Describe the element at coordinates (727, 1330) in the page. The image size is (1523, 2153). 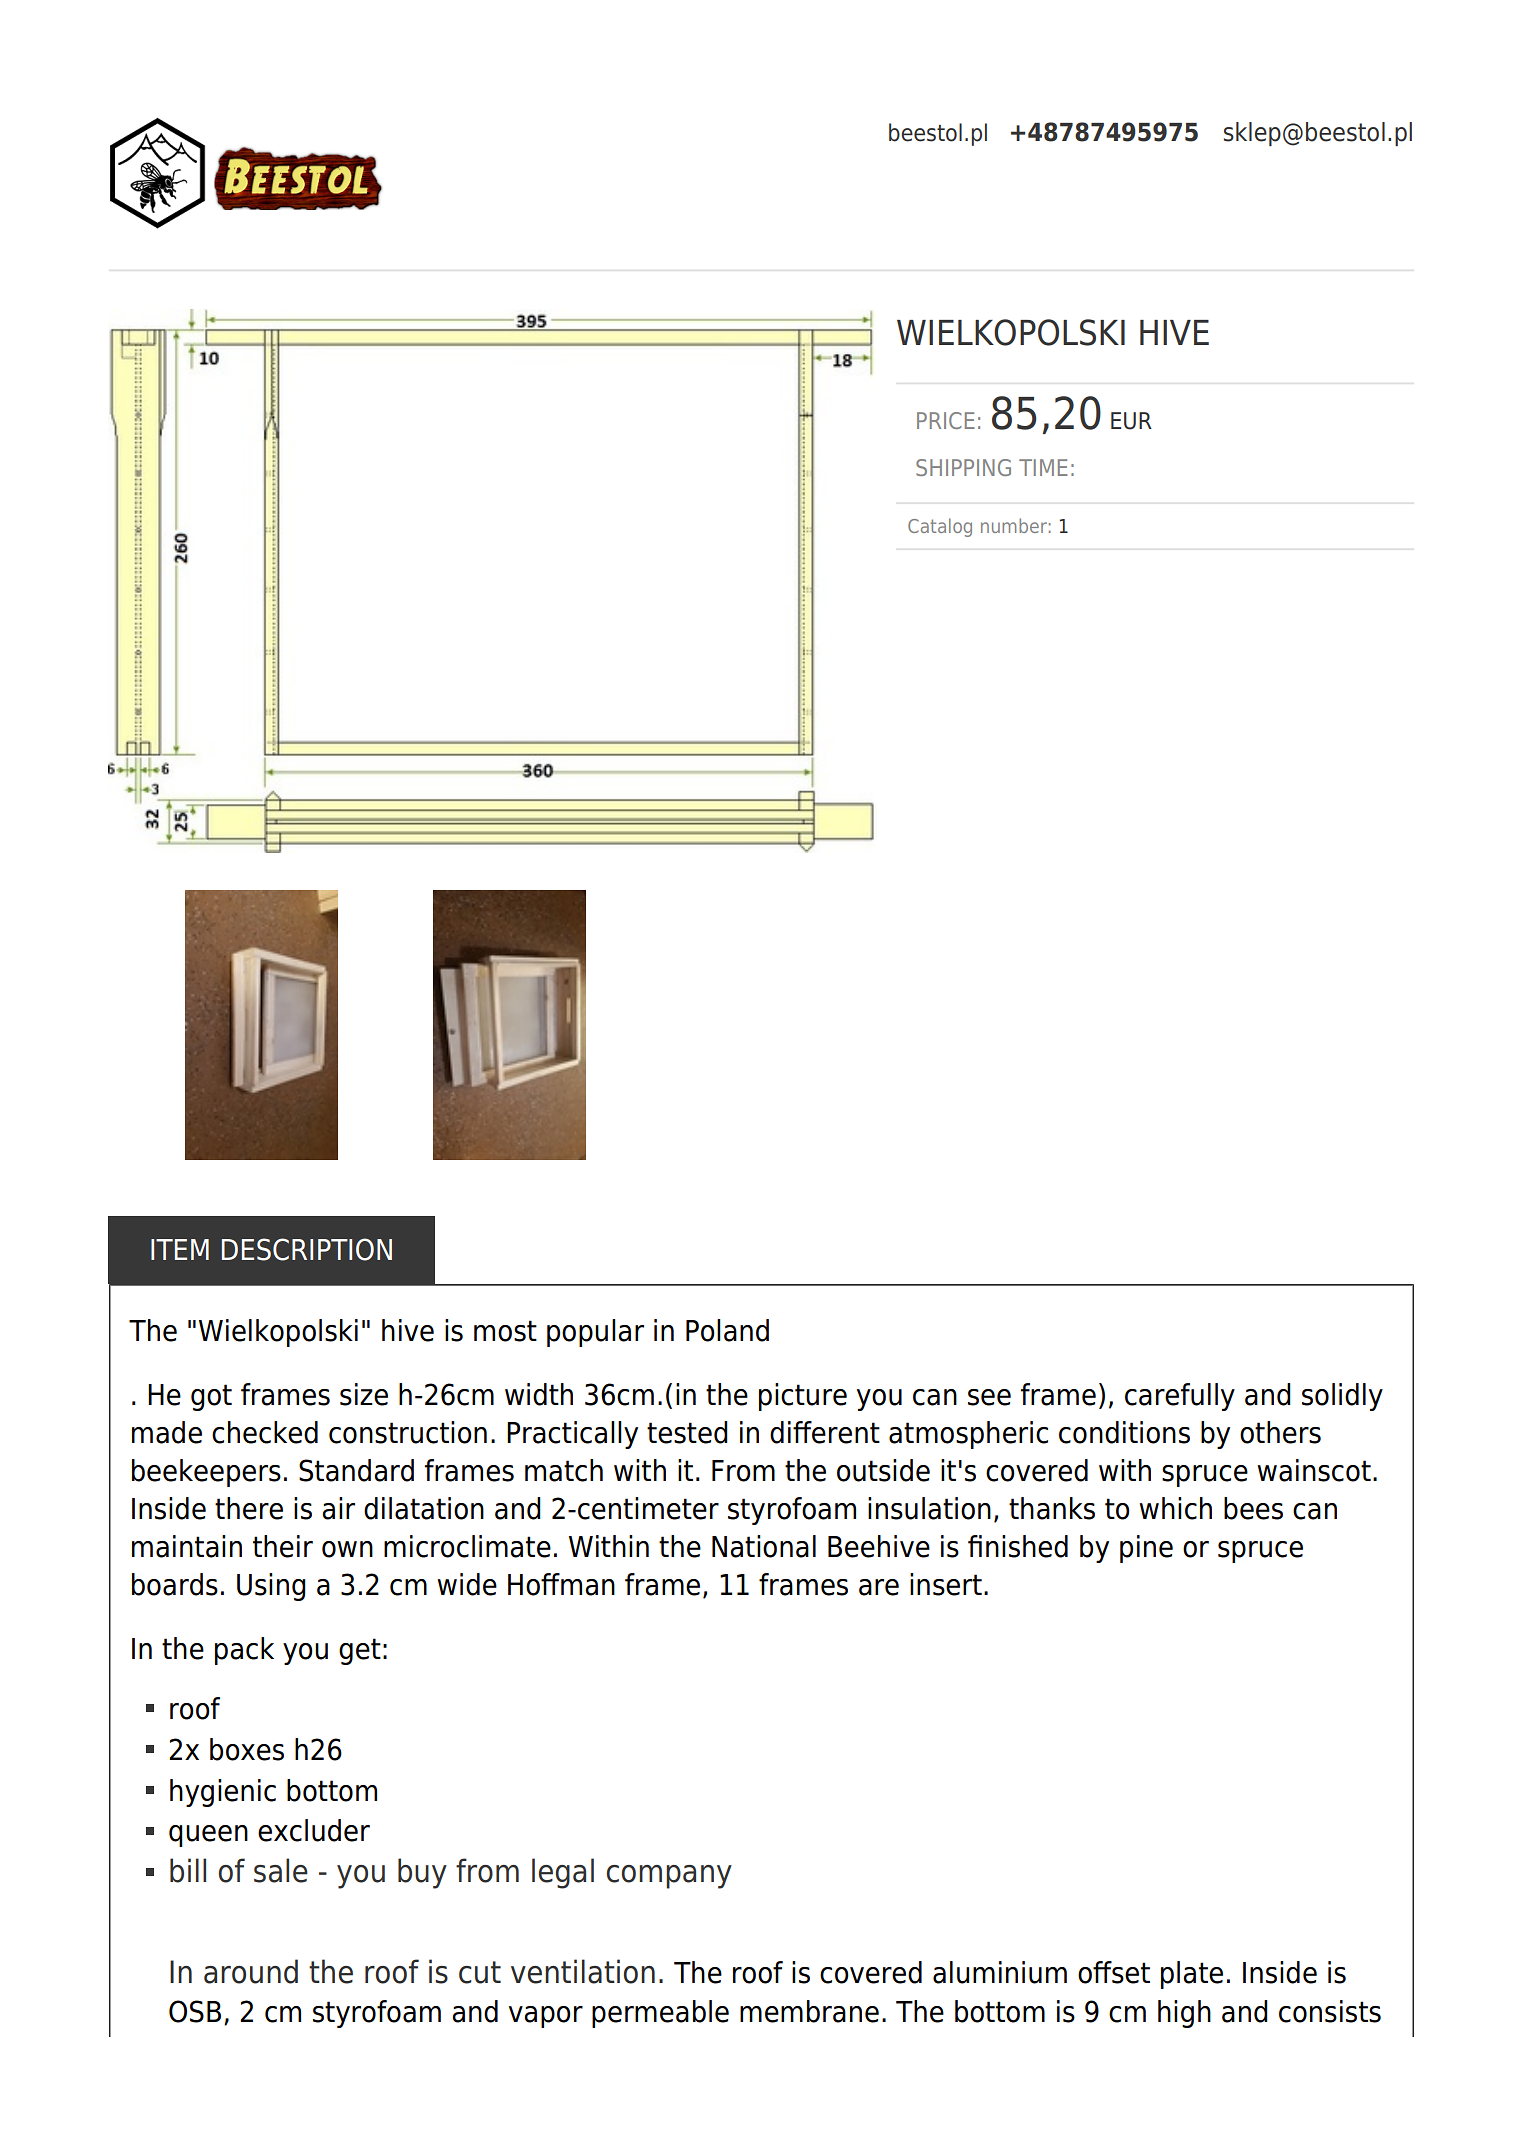
I see `Poland` at that location.
